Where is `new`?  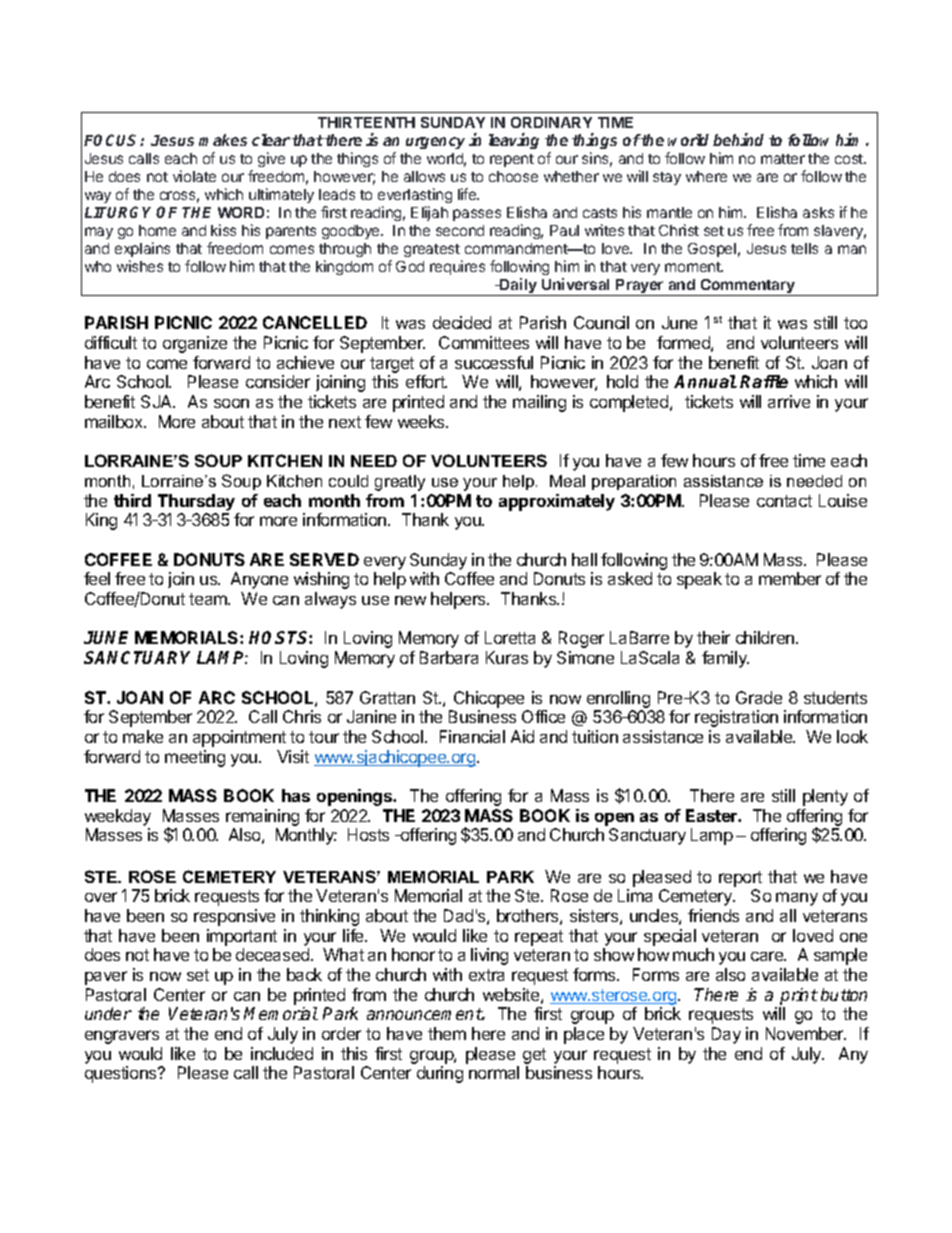
new is located at coordinates (410, 600).
